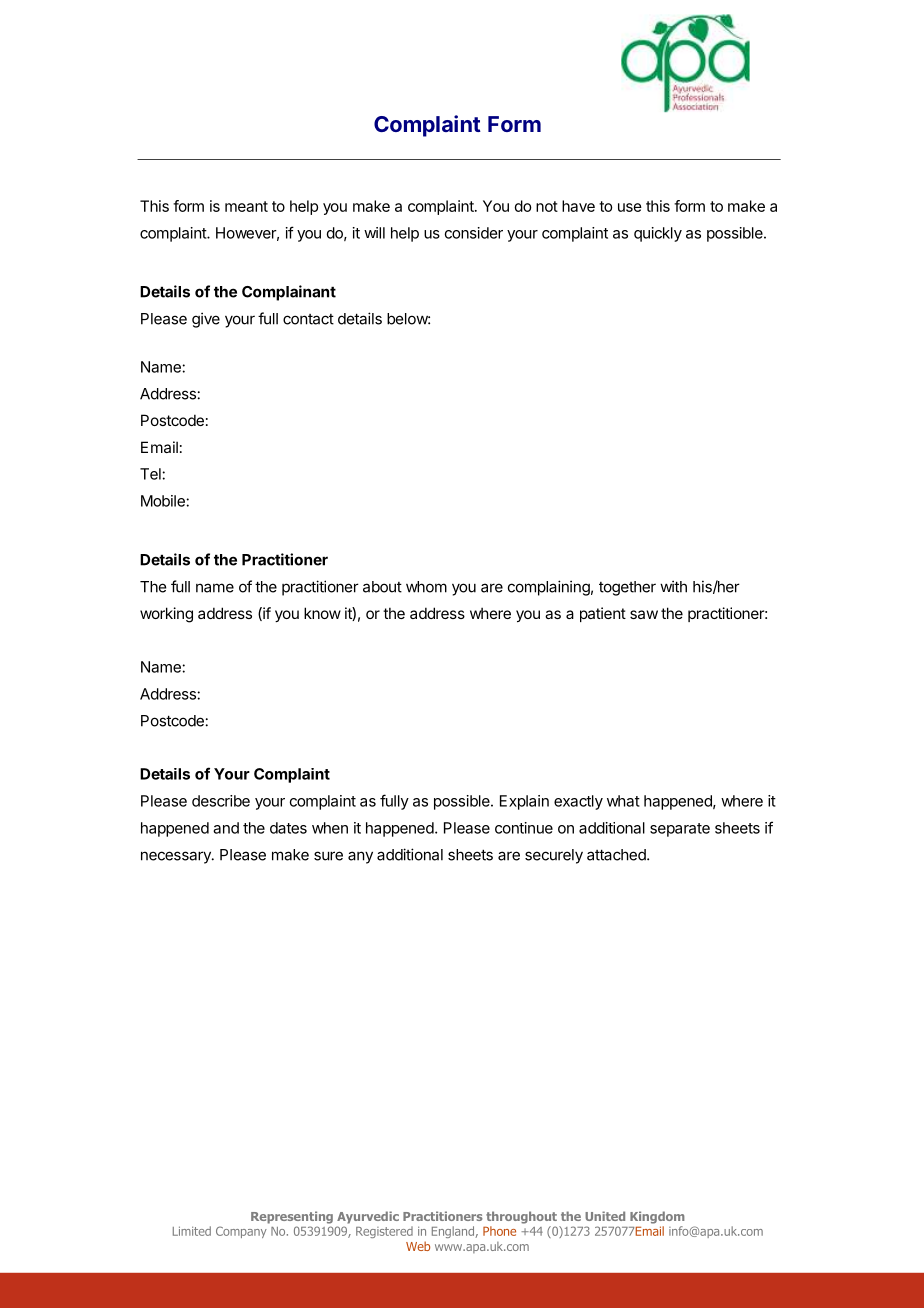 Image resolution: width=924 pixels, height=1308 pixels. What do you see at coordinates (418, 1246) in the screenshot?
I see `Web` at bounding box center [418, 1246].
